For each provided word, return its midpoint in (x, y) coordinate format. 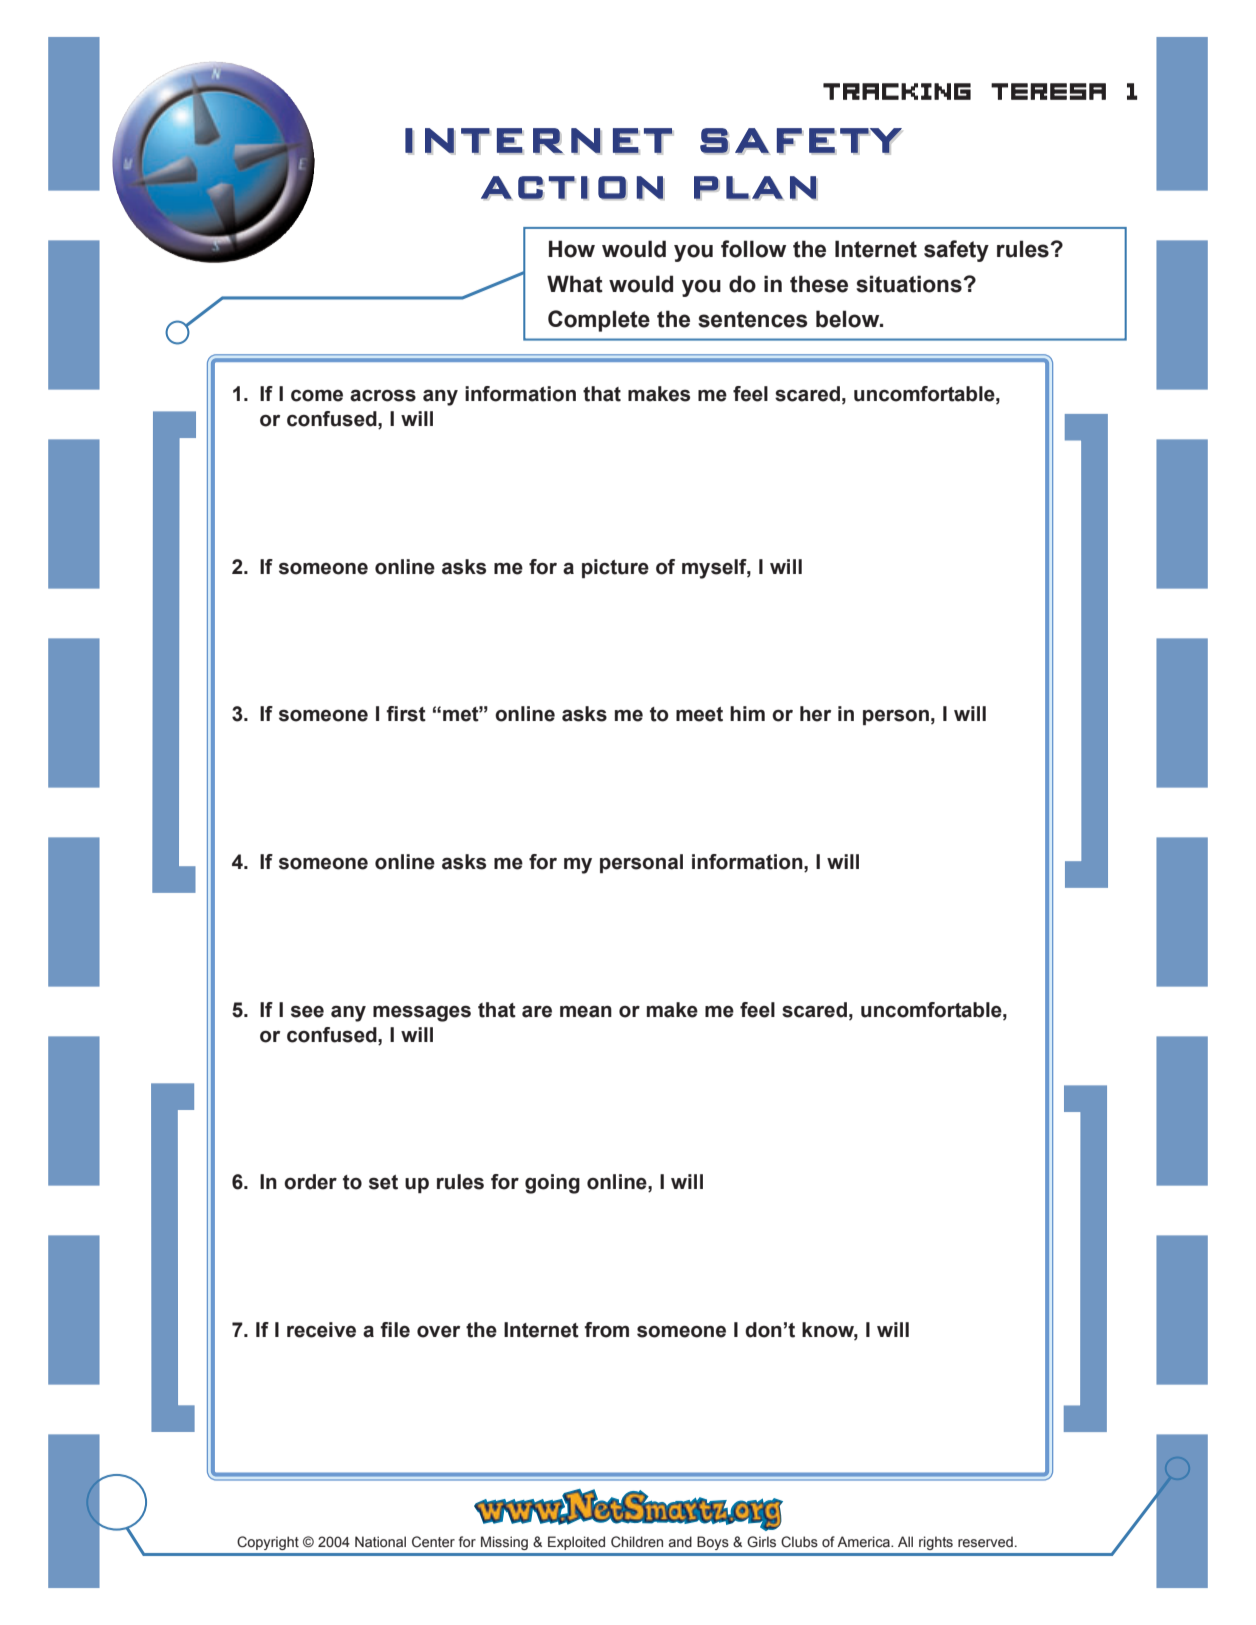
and (680, 1542)
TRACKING (897, 91)
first (406, 714)
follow (753, 249)
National (380, 1541)
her (815, 714)
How (572, 249)
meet (699, 714)
